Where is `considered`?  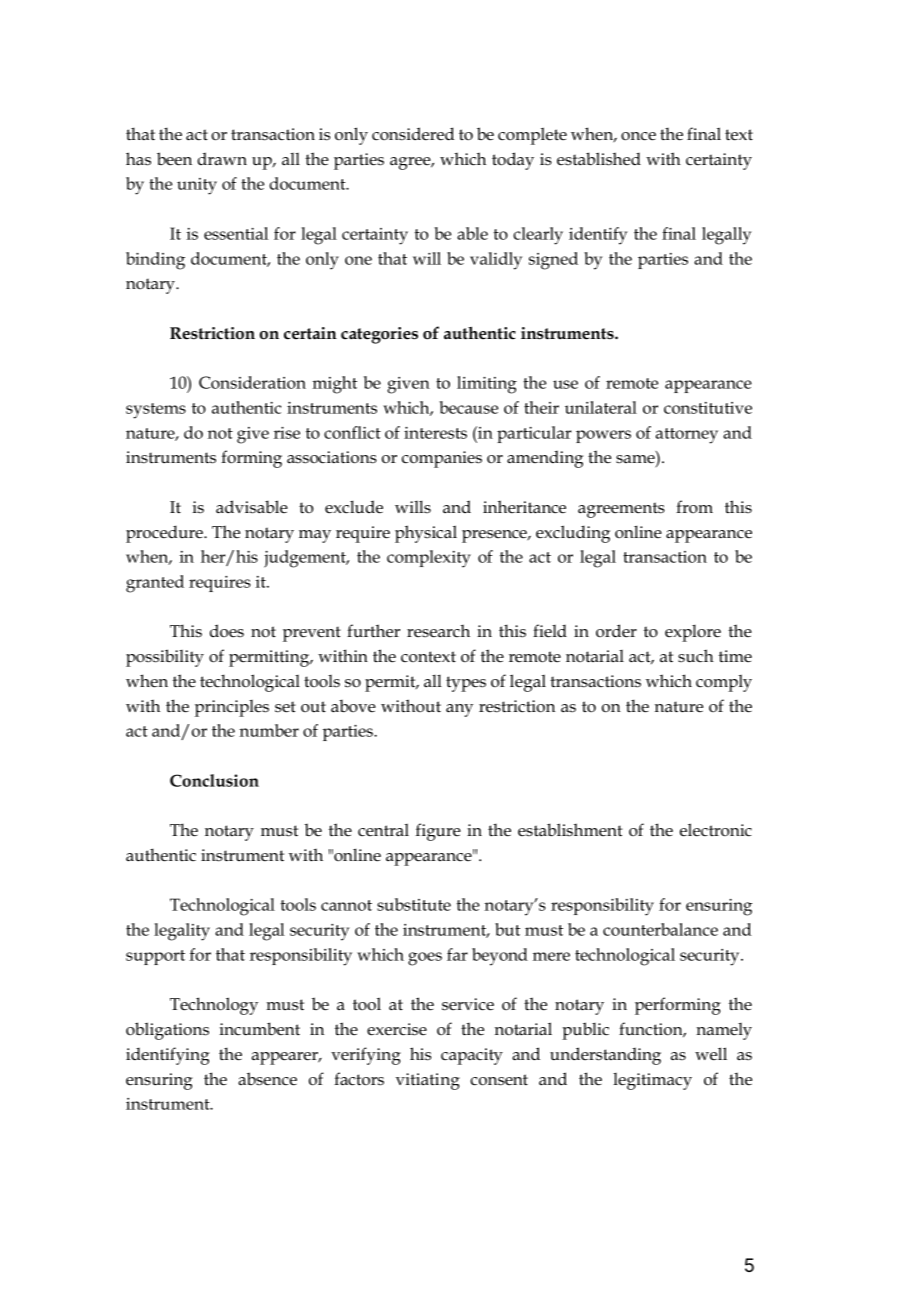 considered is located at coordinates (413, 134).
